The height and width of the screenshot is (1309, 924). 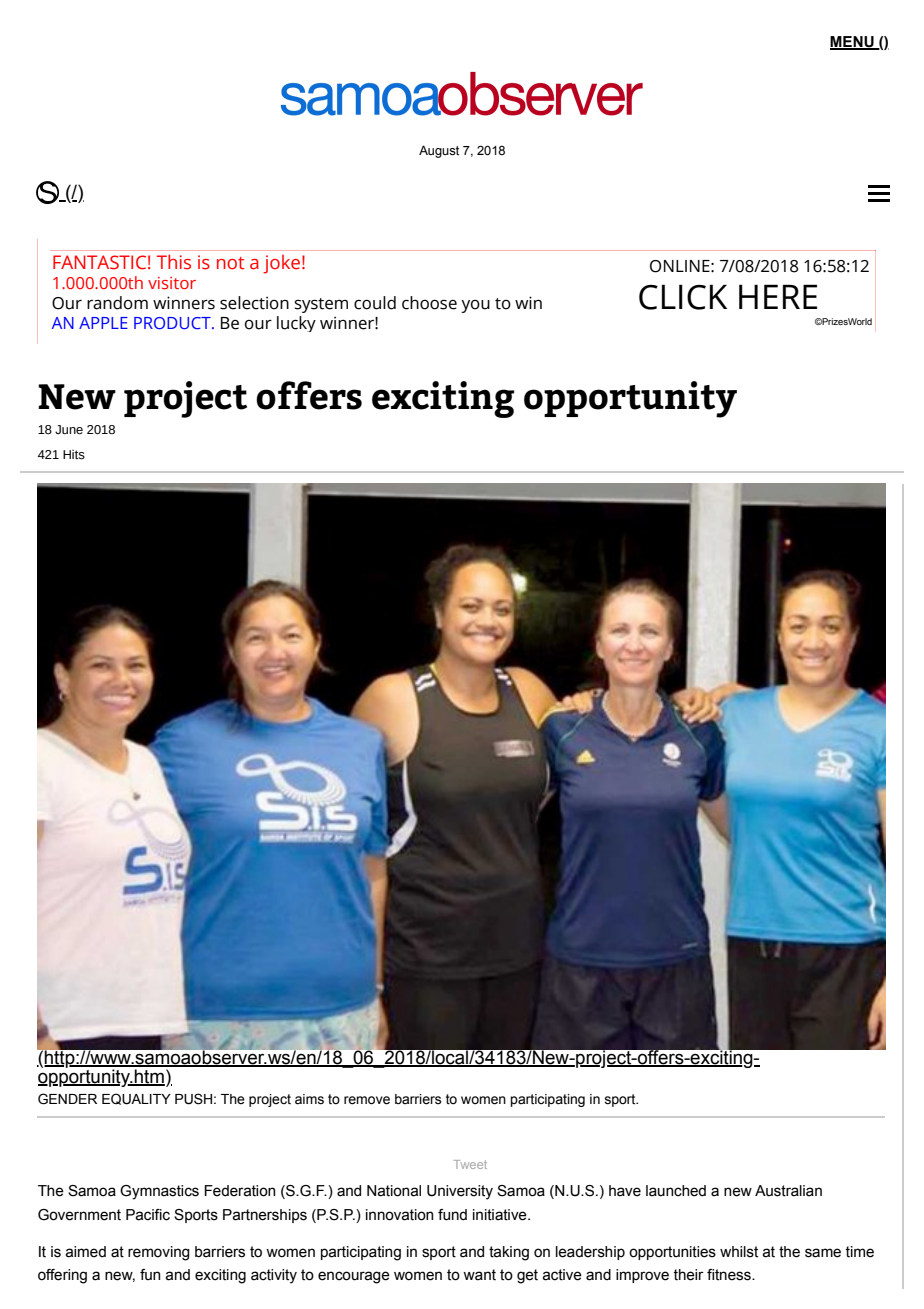 What do you see at coordinates (174, 262) in the screenshot?
I see `This` at bounding box center [174, 262].
